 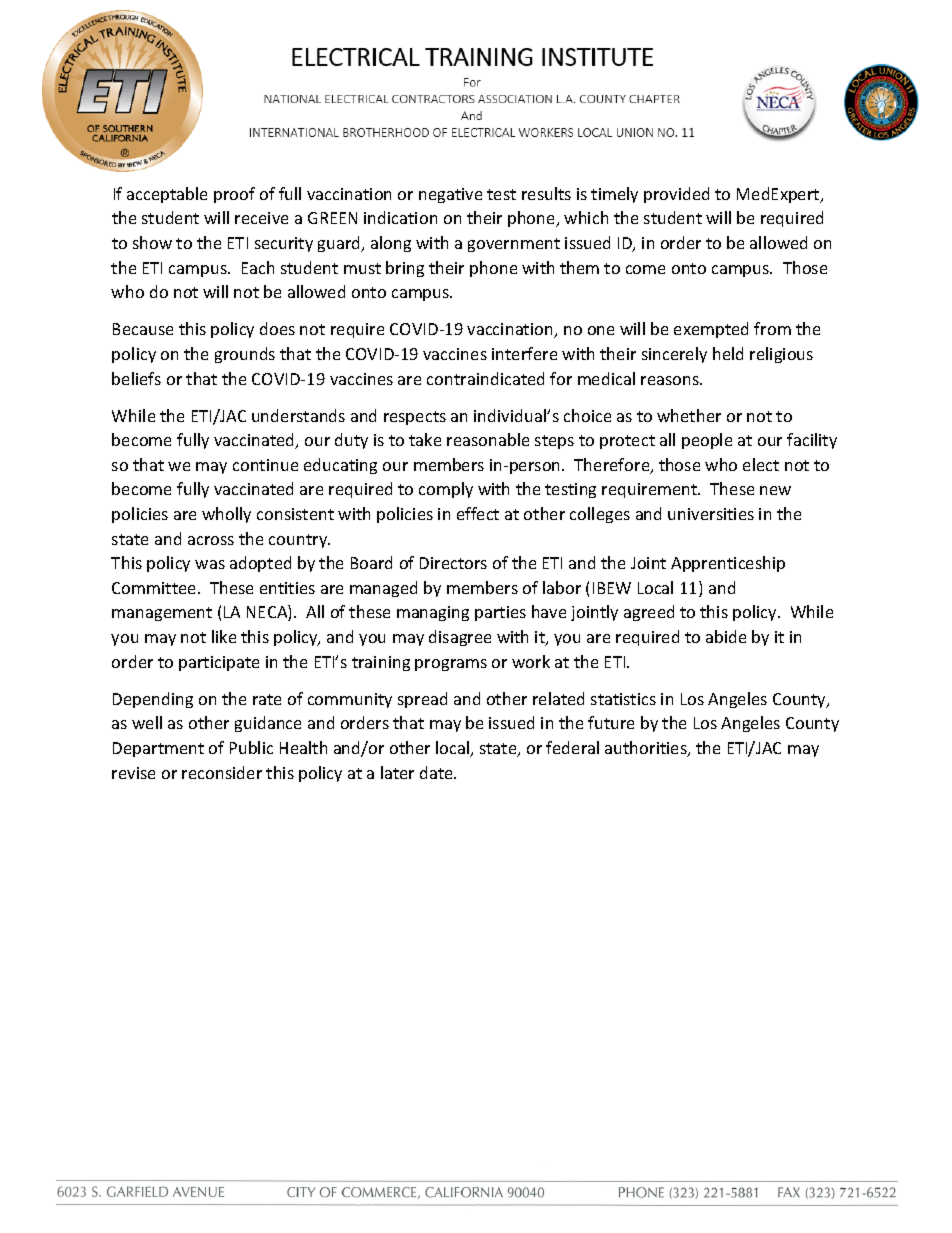 I want to click on reconsider, so click(x=222, y=772).
